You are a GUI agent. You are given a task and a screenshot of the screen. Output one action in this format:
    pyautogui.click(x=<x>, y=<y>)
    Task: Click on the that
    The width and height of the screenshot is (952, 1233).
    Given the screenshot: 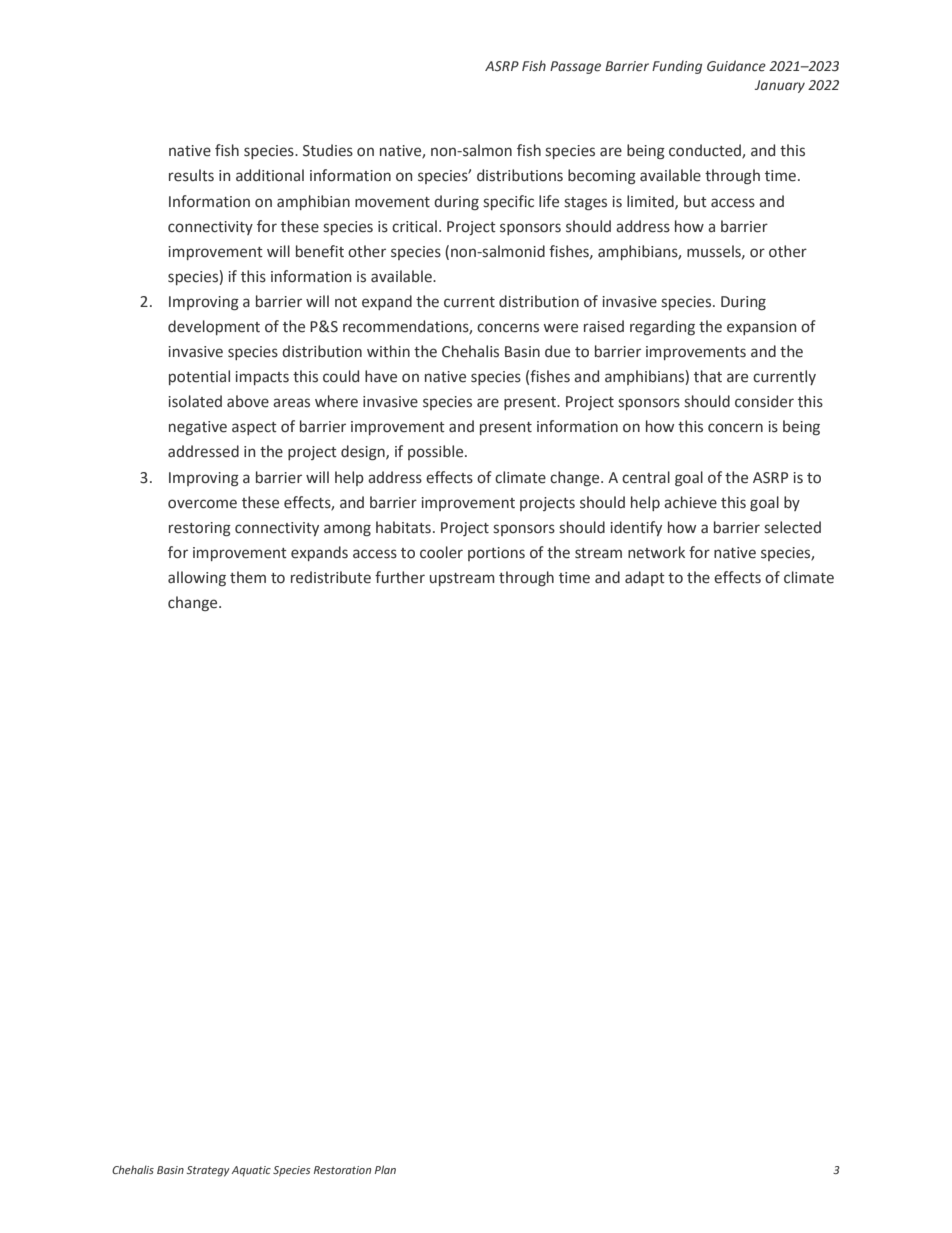 What is the action you would take?
    pyautogui.click(x=708, y=376)
